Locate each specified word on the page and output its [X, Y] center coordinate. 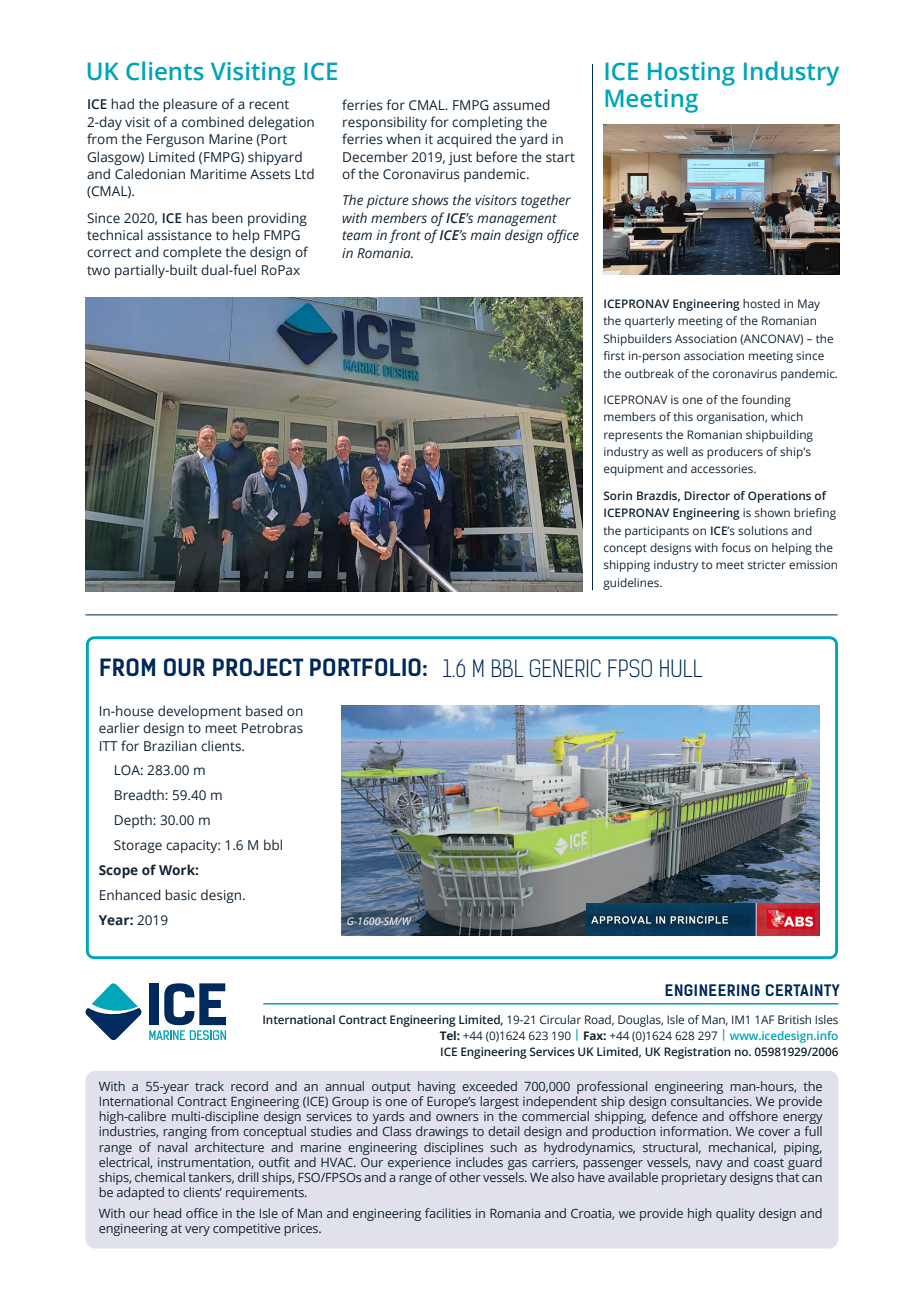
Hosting [691, 74]
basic [181, 895]
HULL [681, 668]
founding [766, 401]
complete [192, 253]
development [199, 712]
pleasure [190, 105]
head [167, 1213]
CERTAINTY [803, 990]
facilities [448, 1213]
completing [487, 123]
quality [735, 1214]
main [485, 235]
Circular [560, 1019]
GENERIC [565, 668]
